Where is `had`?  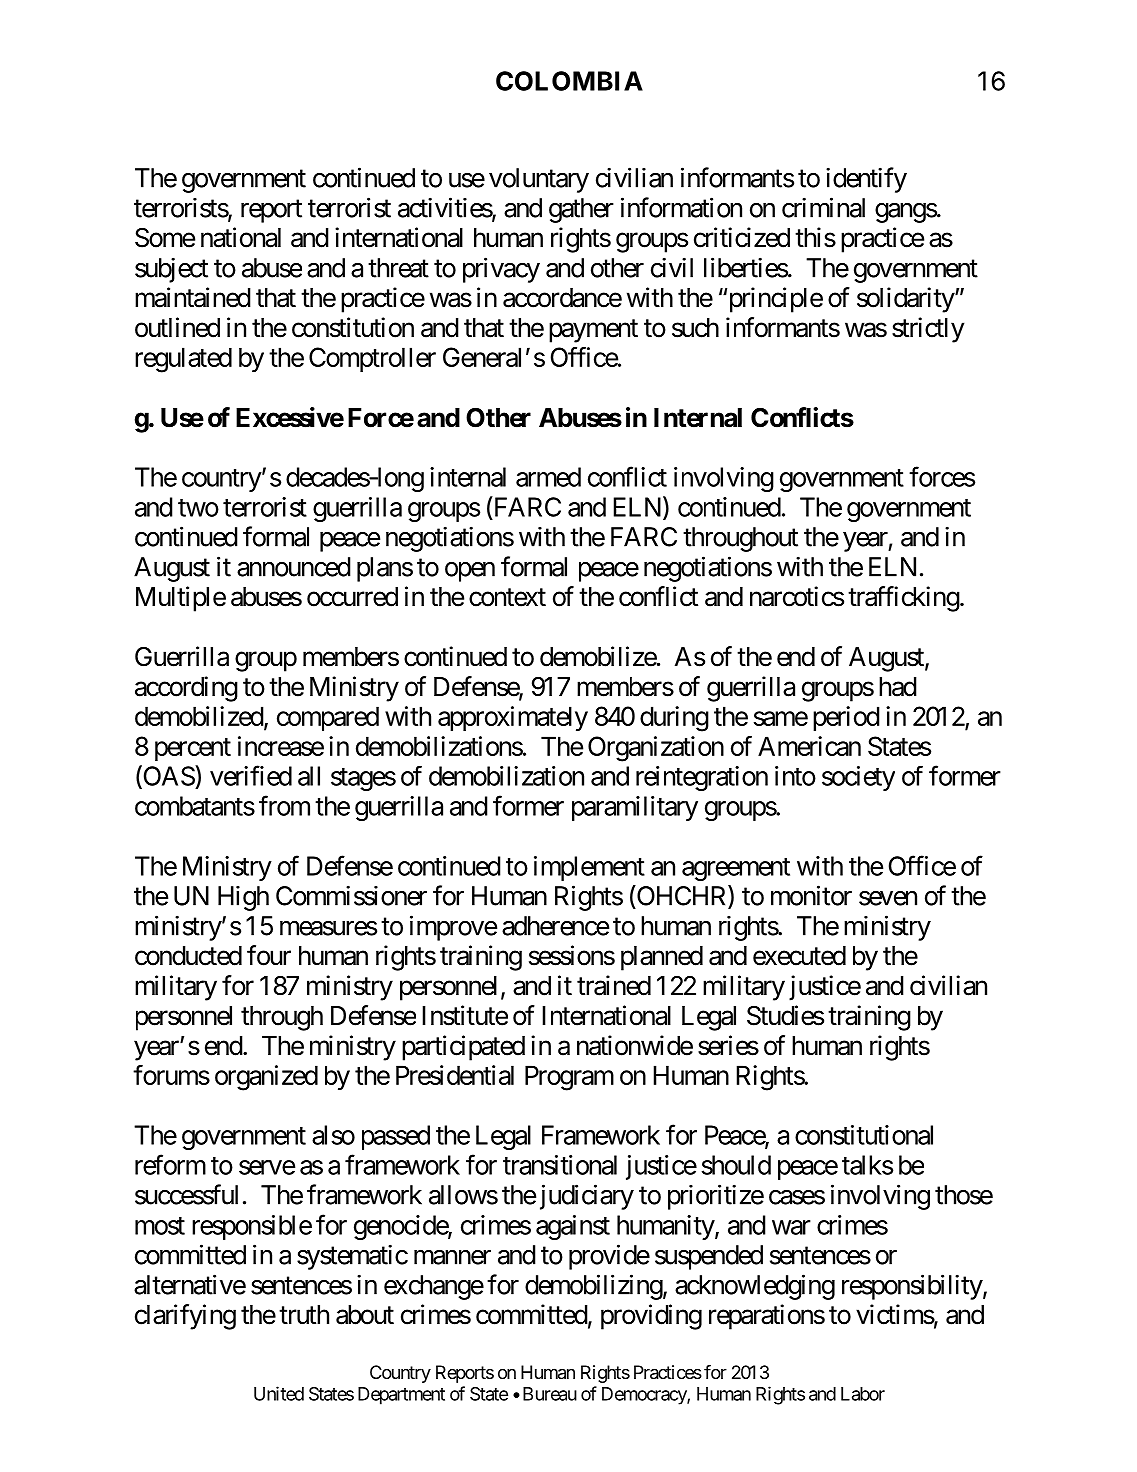 had is located at coordinates (898, 687).
